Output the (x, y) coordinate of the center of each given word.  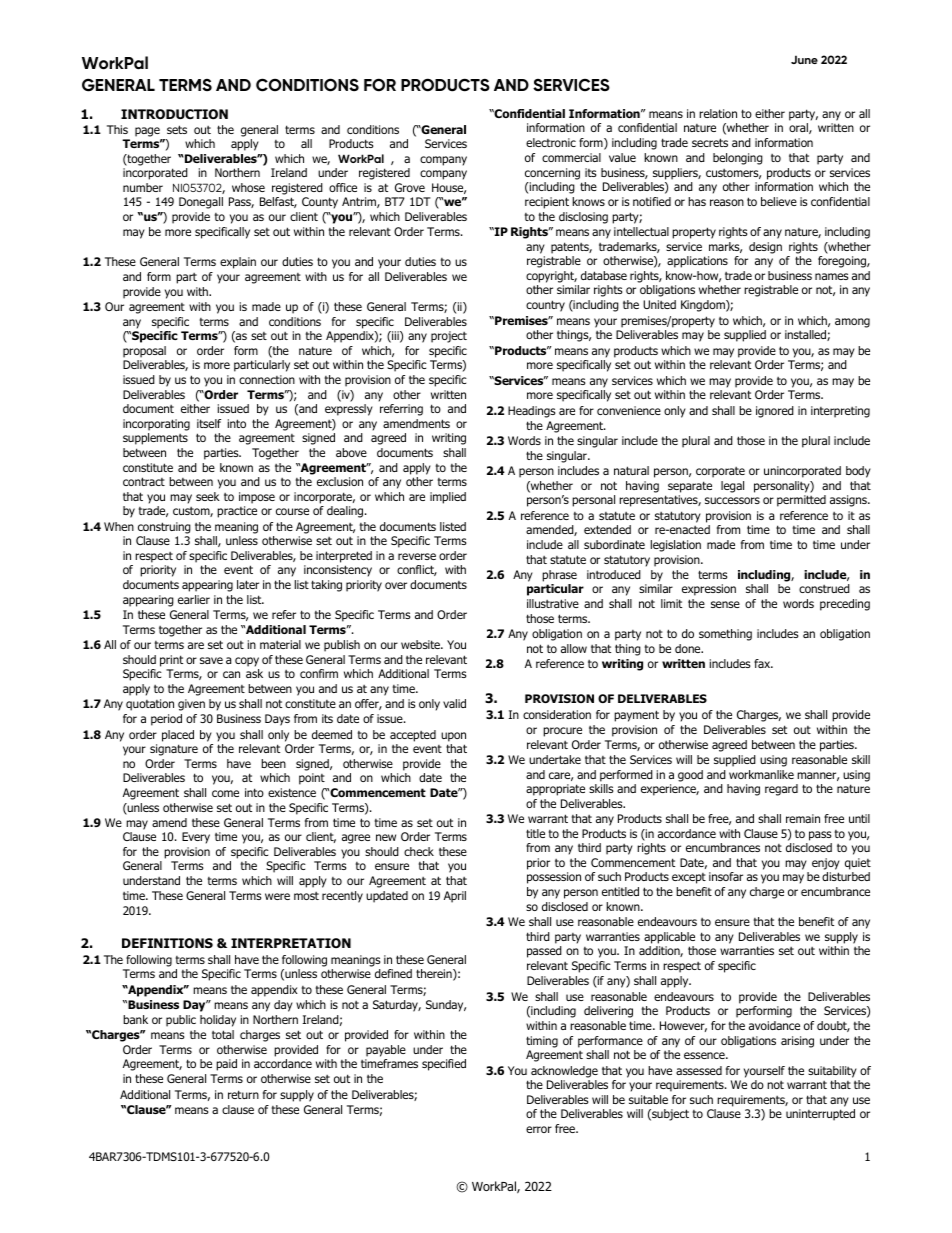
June (804, 59)
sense (725, 604)
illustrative (553, 603)
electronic (551, 142)
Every (196, 838)
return (243, 1094)
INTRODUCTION (174, 114)
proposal (144, 352)
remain (803, 818)
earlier (194, 599)
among (852, 323)
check (419, 851)
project (449, 337)
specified (444, 1065)
